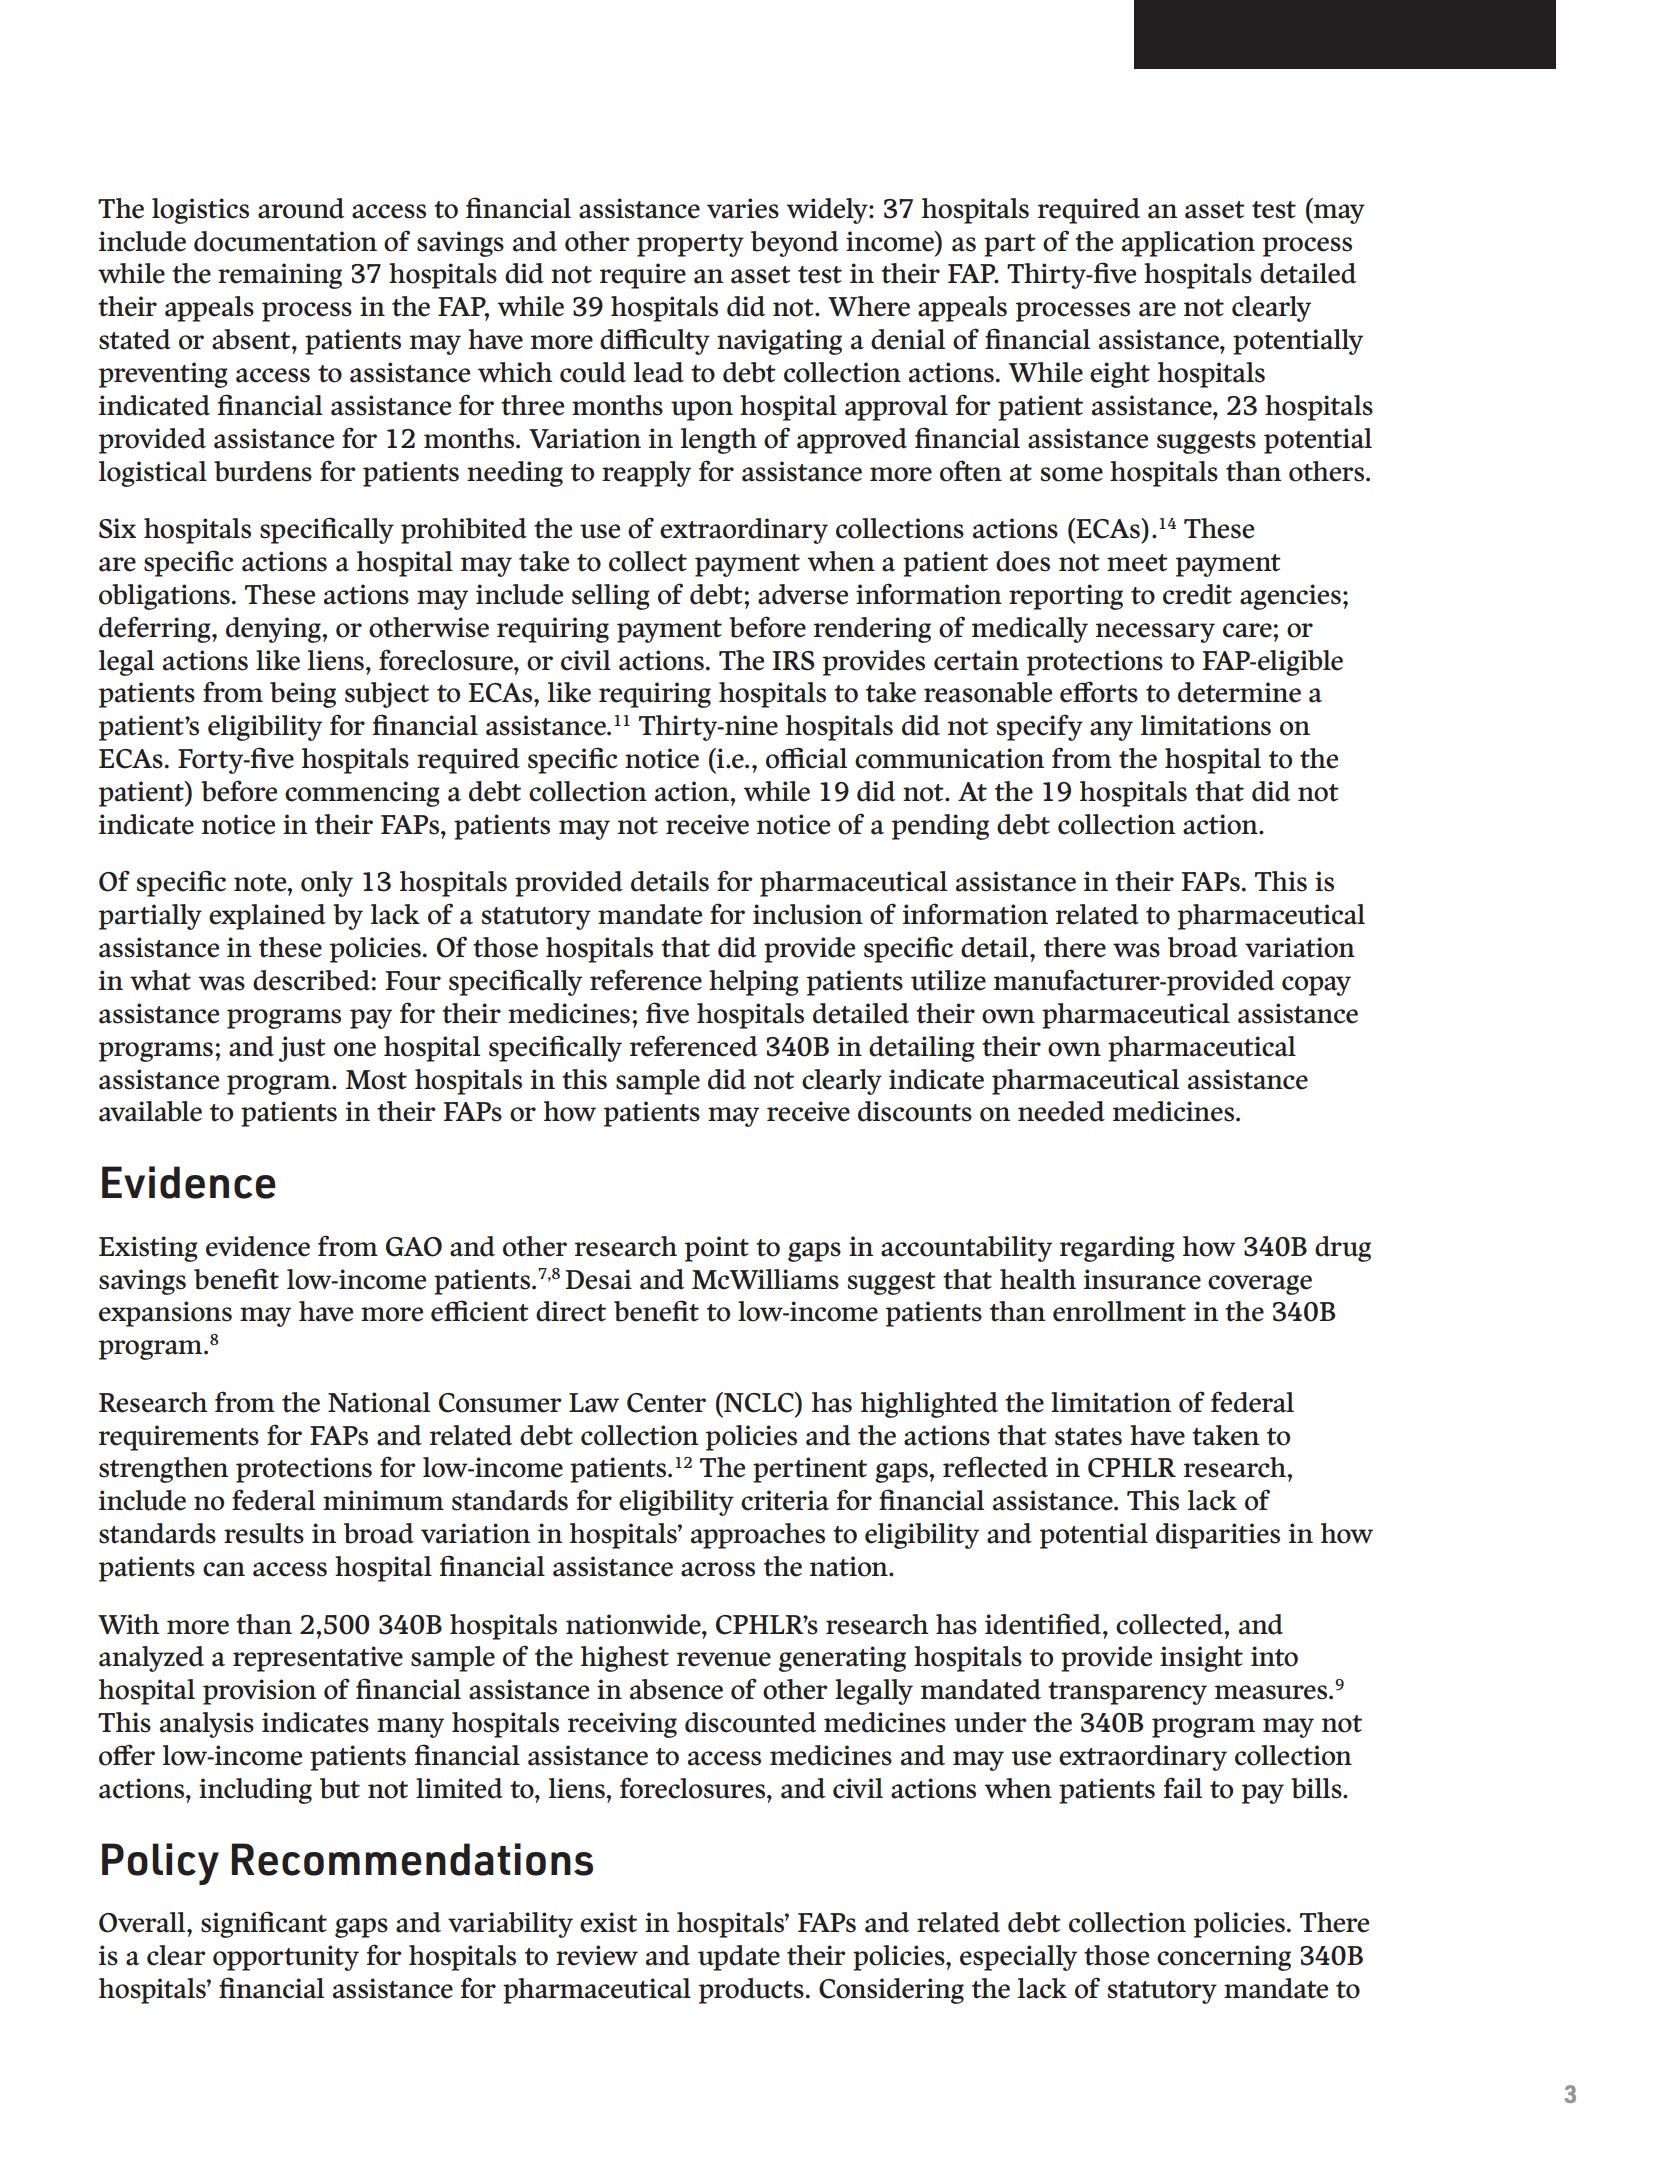  What do you see at coordinates (1119, 1311) in the screenshot?
I see `enrollment` at bounding box center [1119, 1311].
